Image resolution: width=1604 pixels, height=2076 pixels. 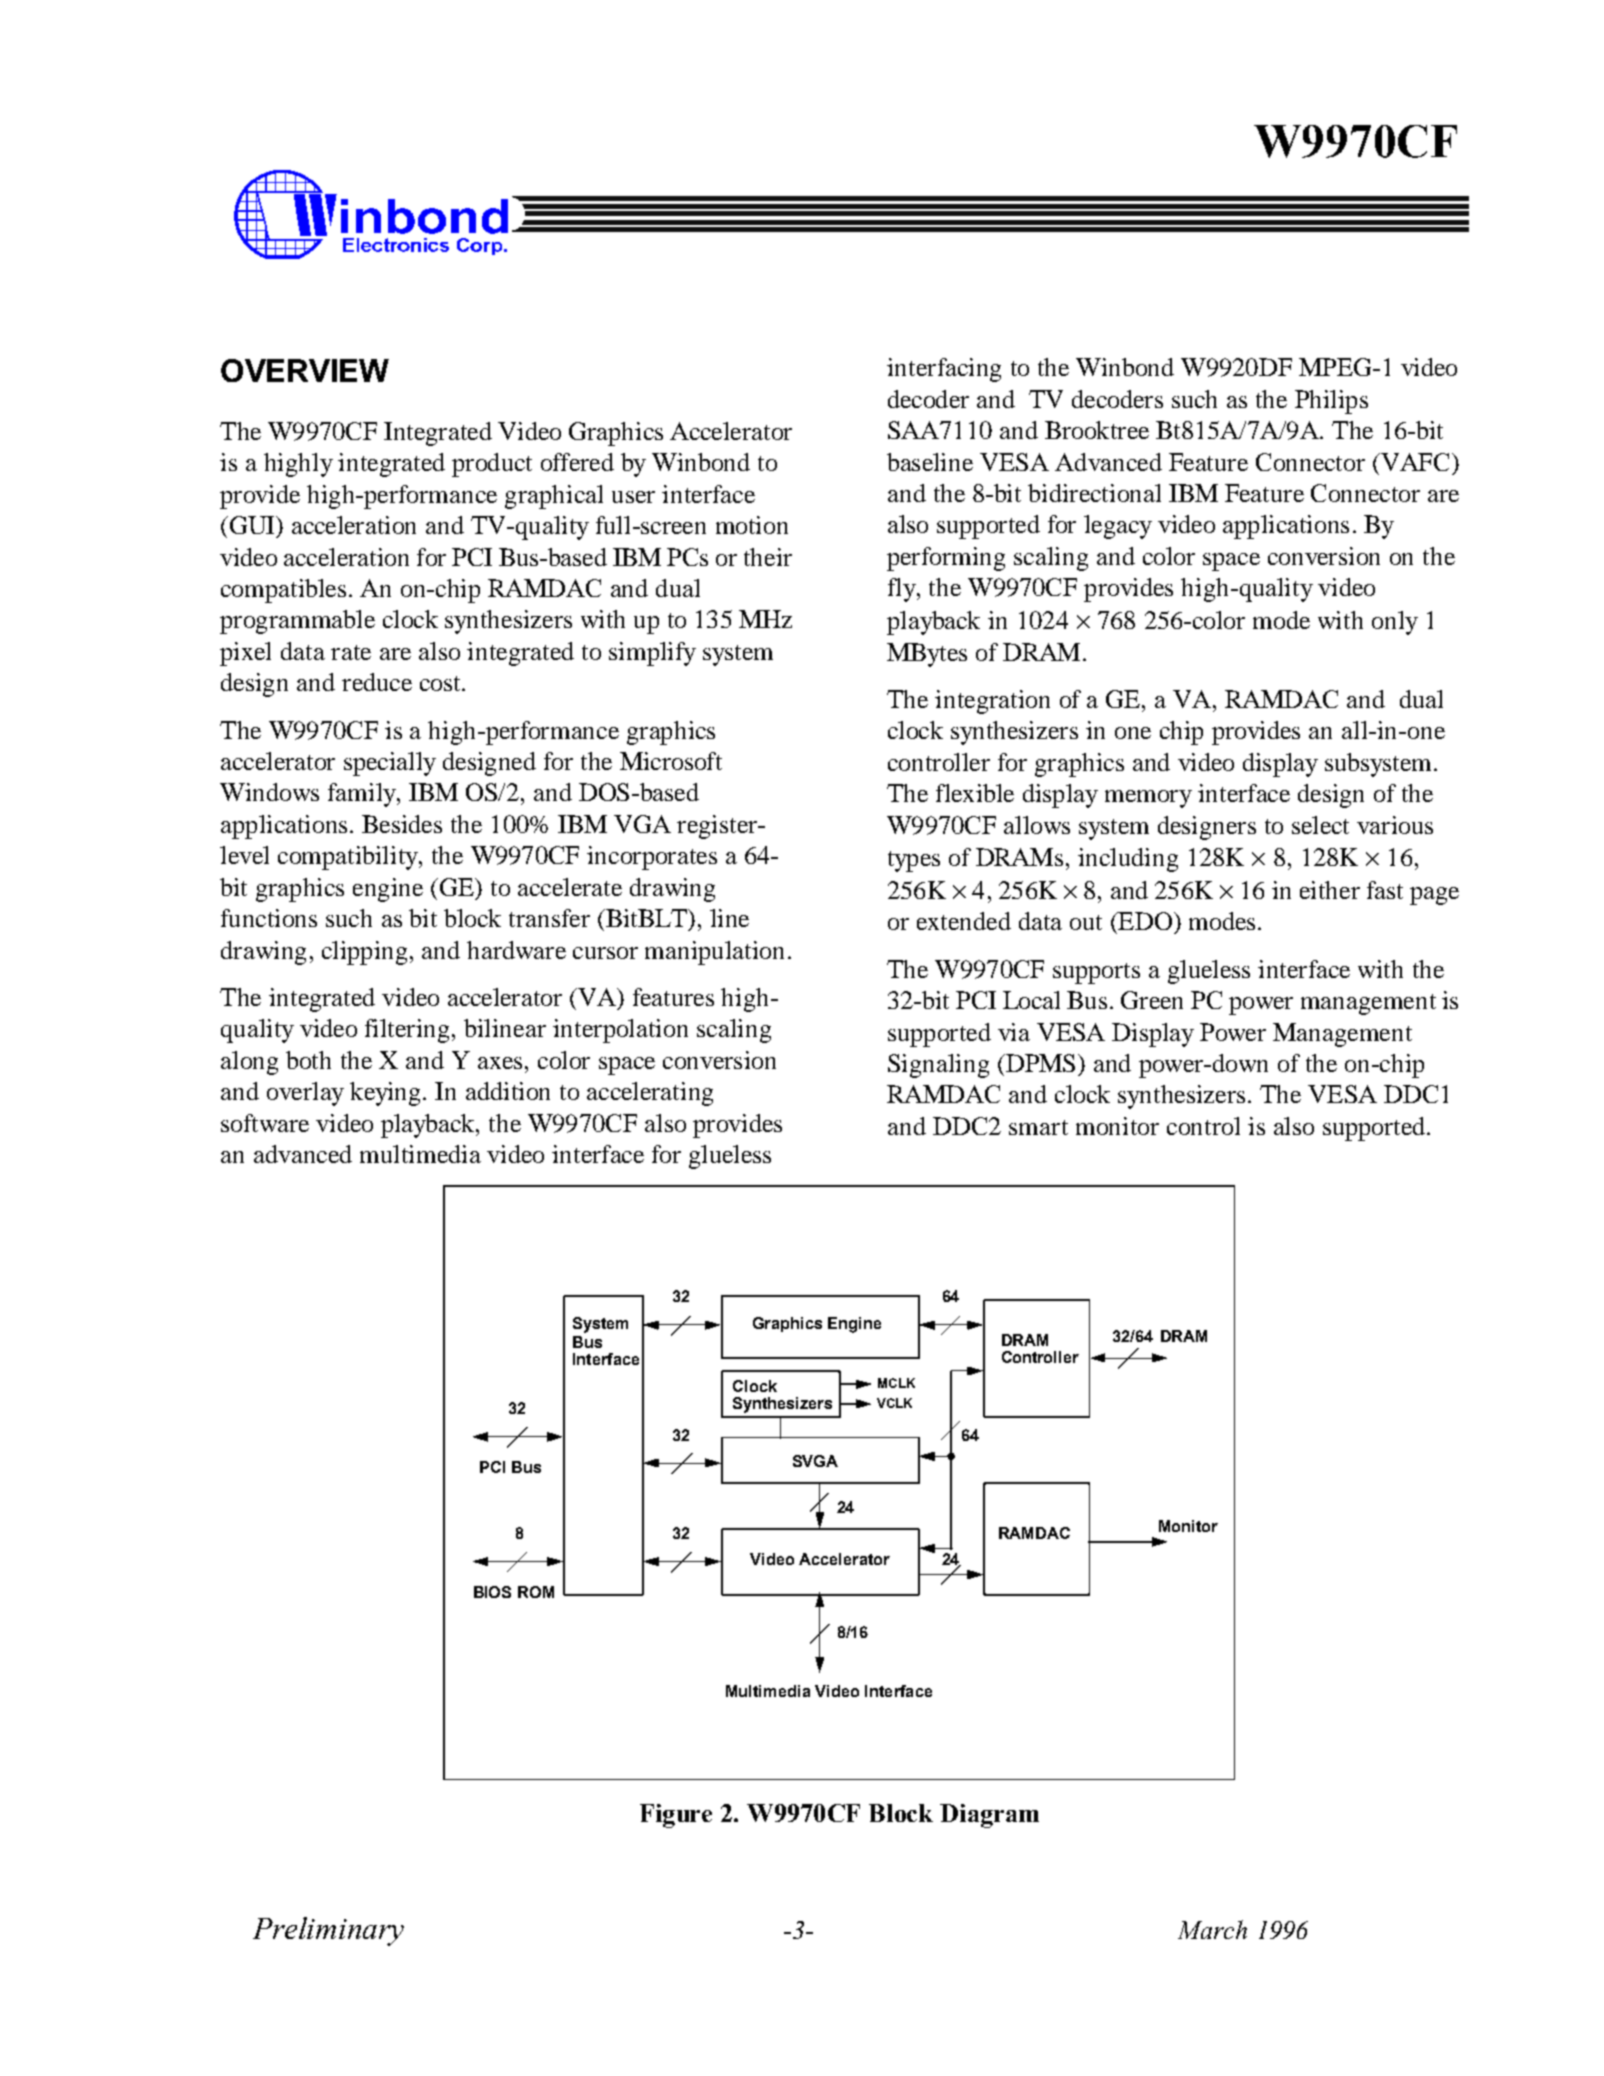 What do you see at coordinates (938, 1066) in the page?
I see `Signaling` at bounding box center [938, 1066].
